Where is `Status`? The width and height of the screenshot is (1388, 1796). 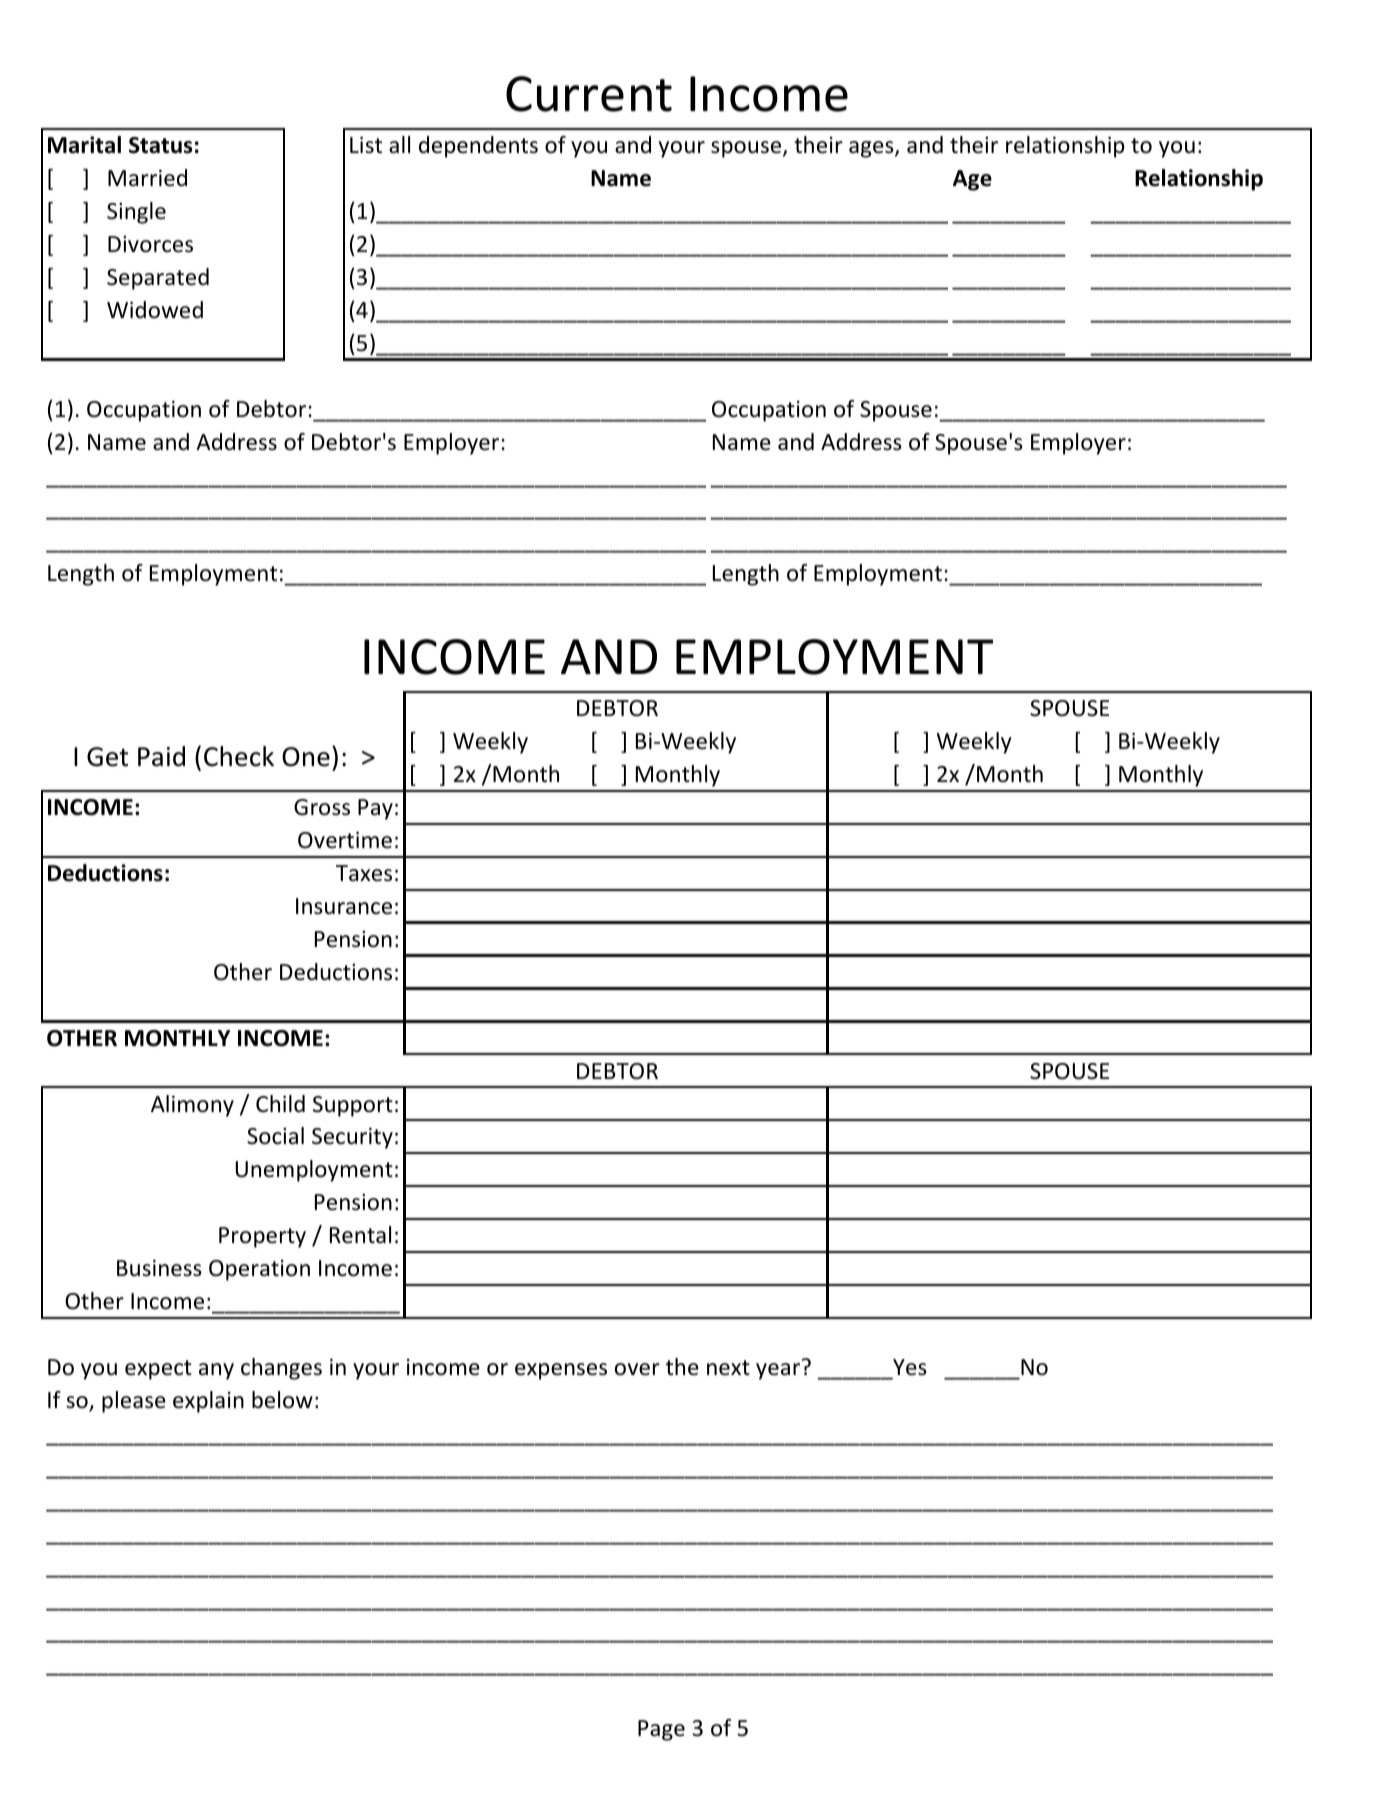 Status is located at coordinates (160, 145).
